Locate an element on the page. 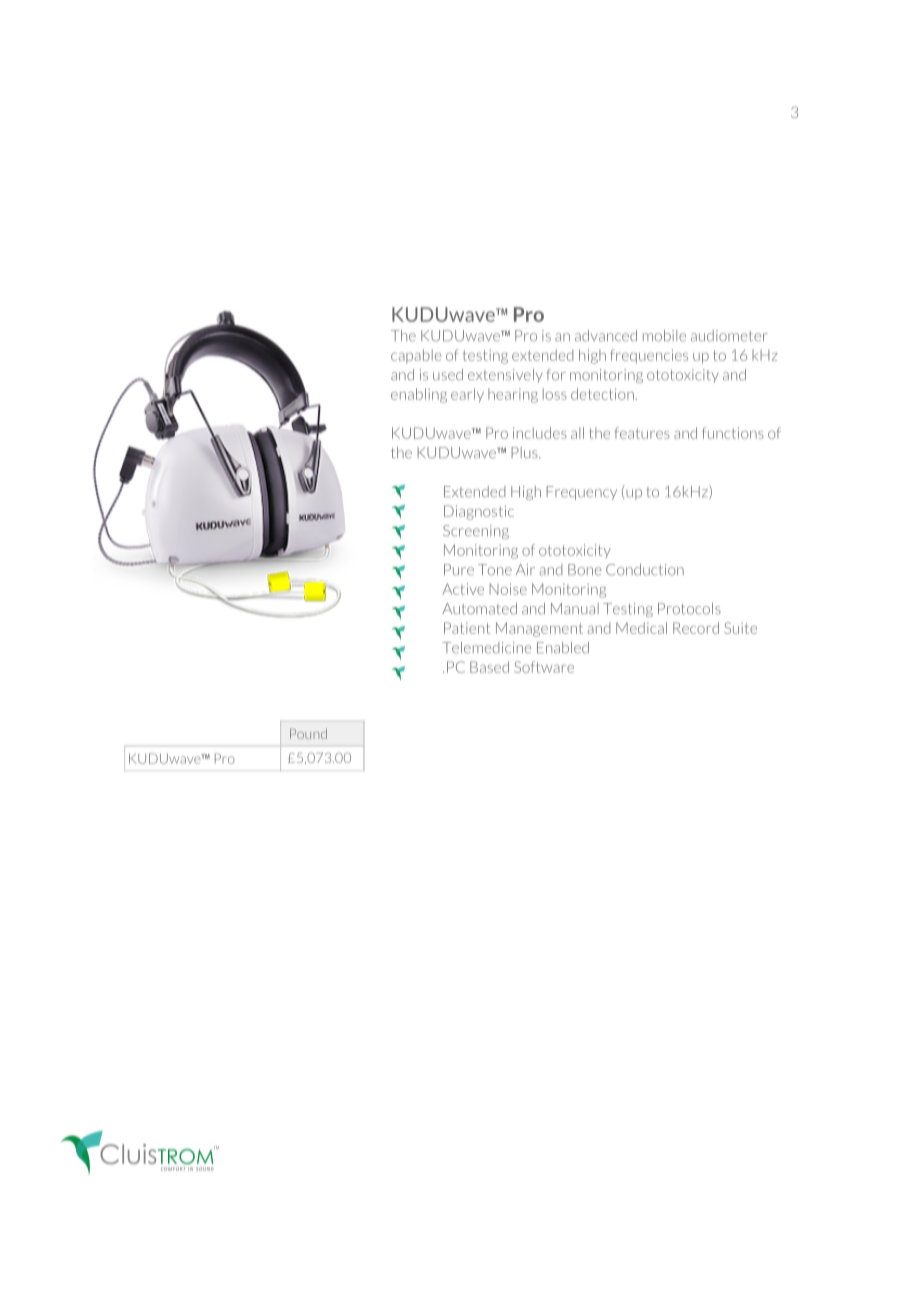 The image size is (924, 1308). extensively is located at coordinates (505, 376).
